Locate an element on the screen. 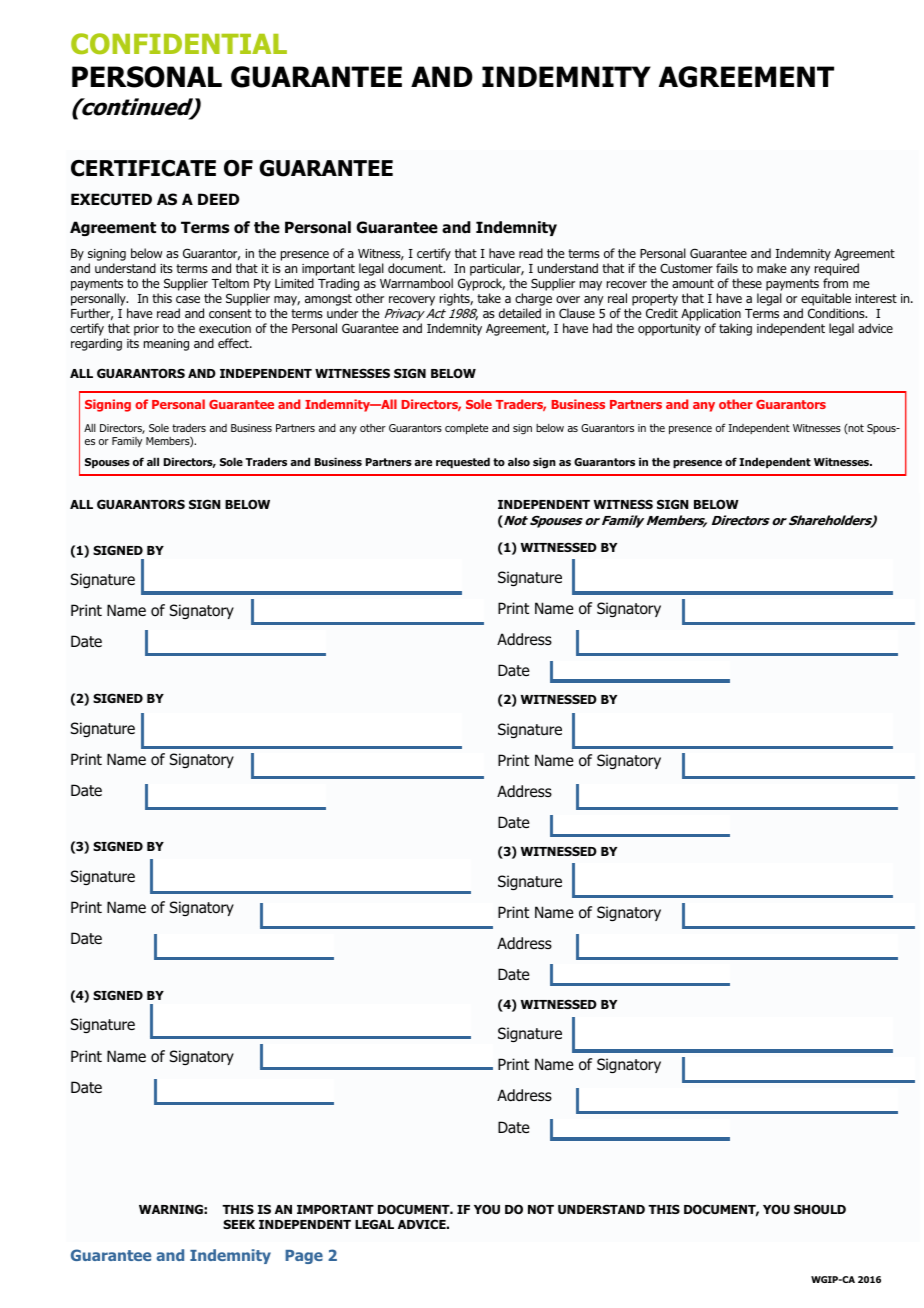 The image size is (924, 1308). SHOULD is located at coordinates (820, 1209).
